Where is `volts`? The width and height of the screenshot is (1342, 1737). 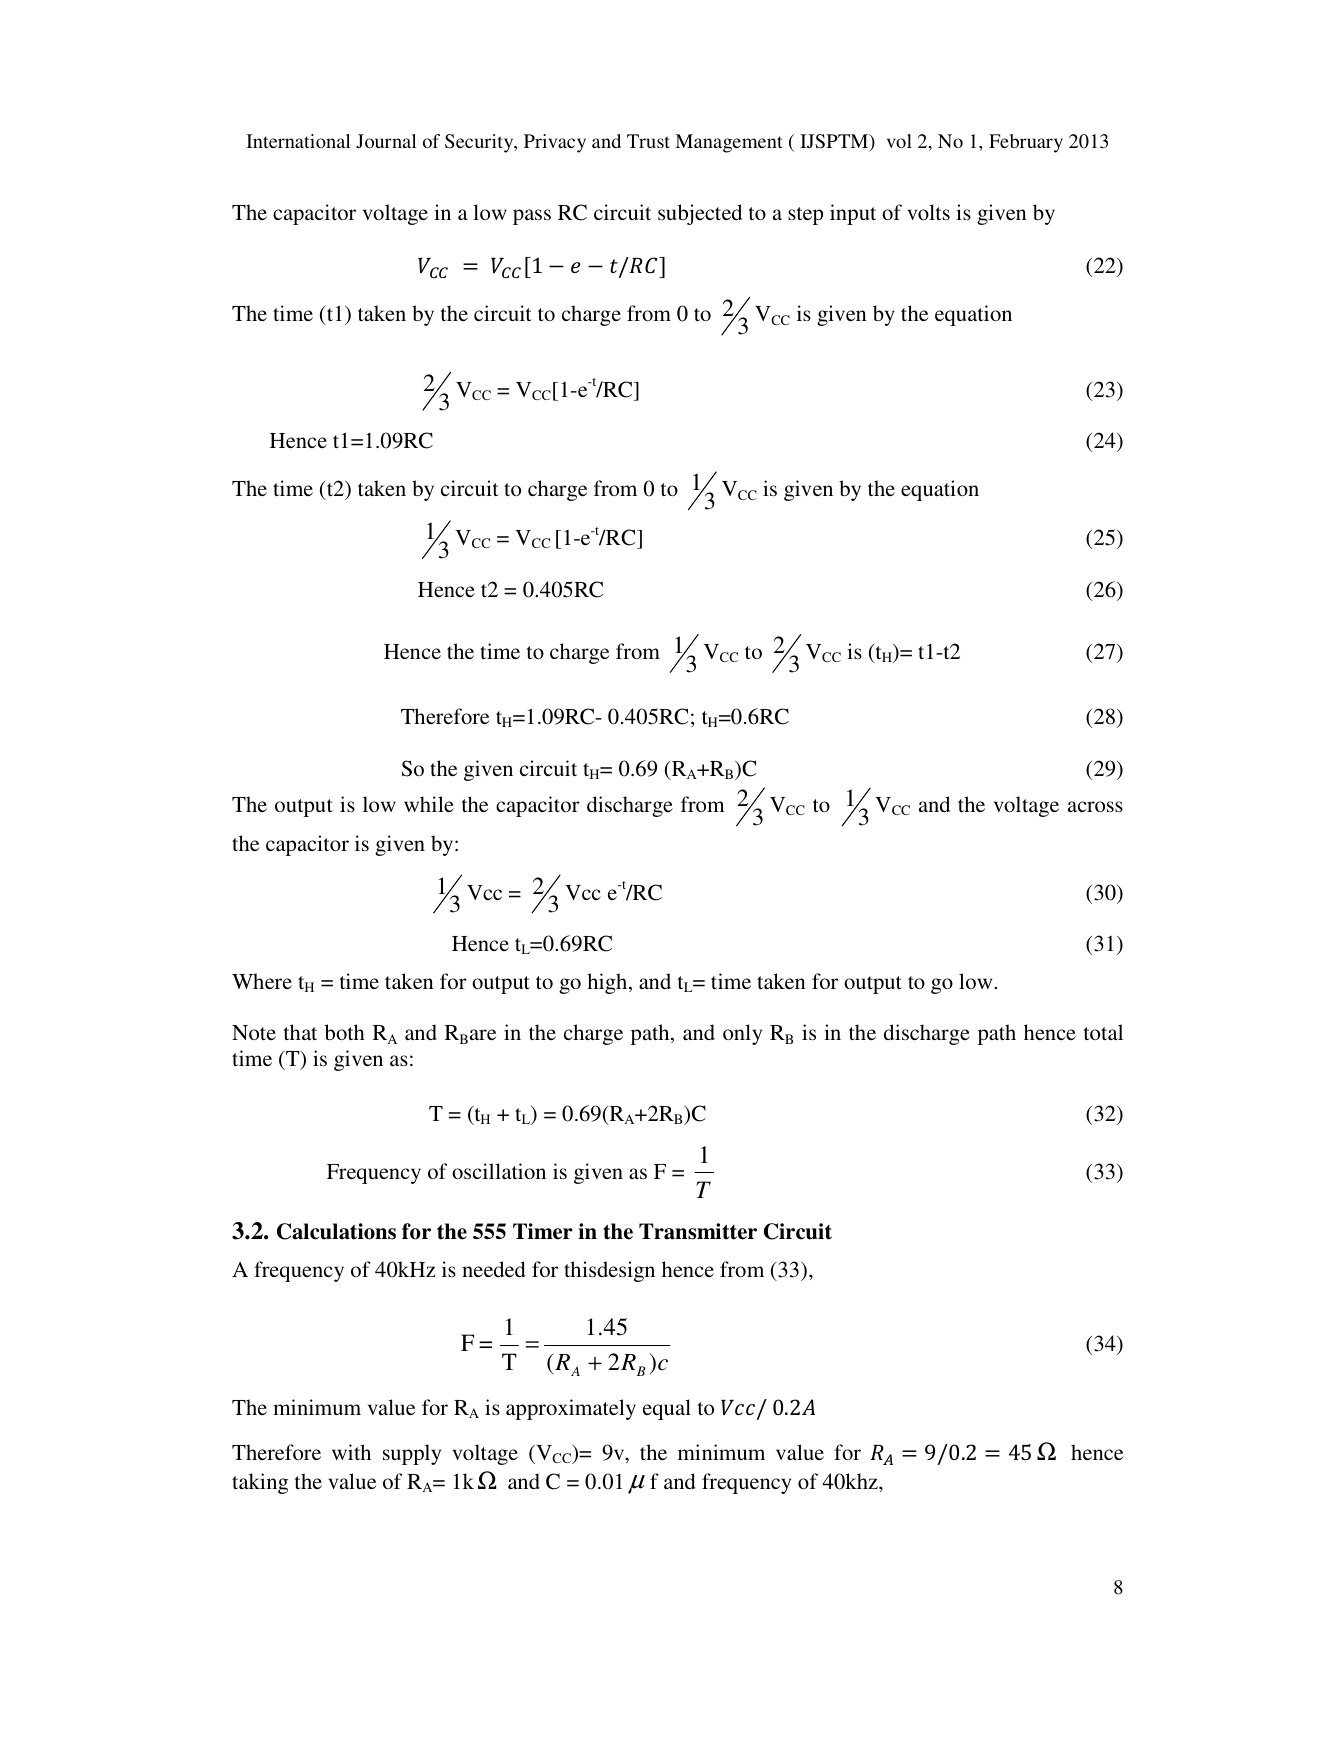 volts is located at coordinates (929, 212).
